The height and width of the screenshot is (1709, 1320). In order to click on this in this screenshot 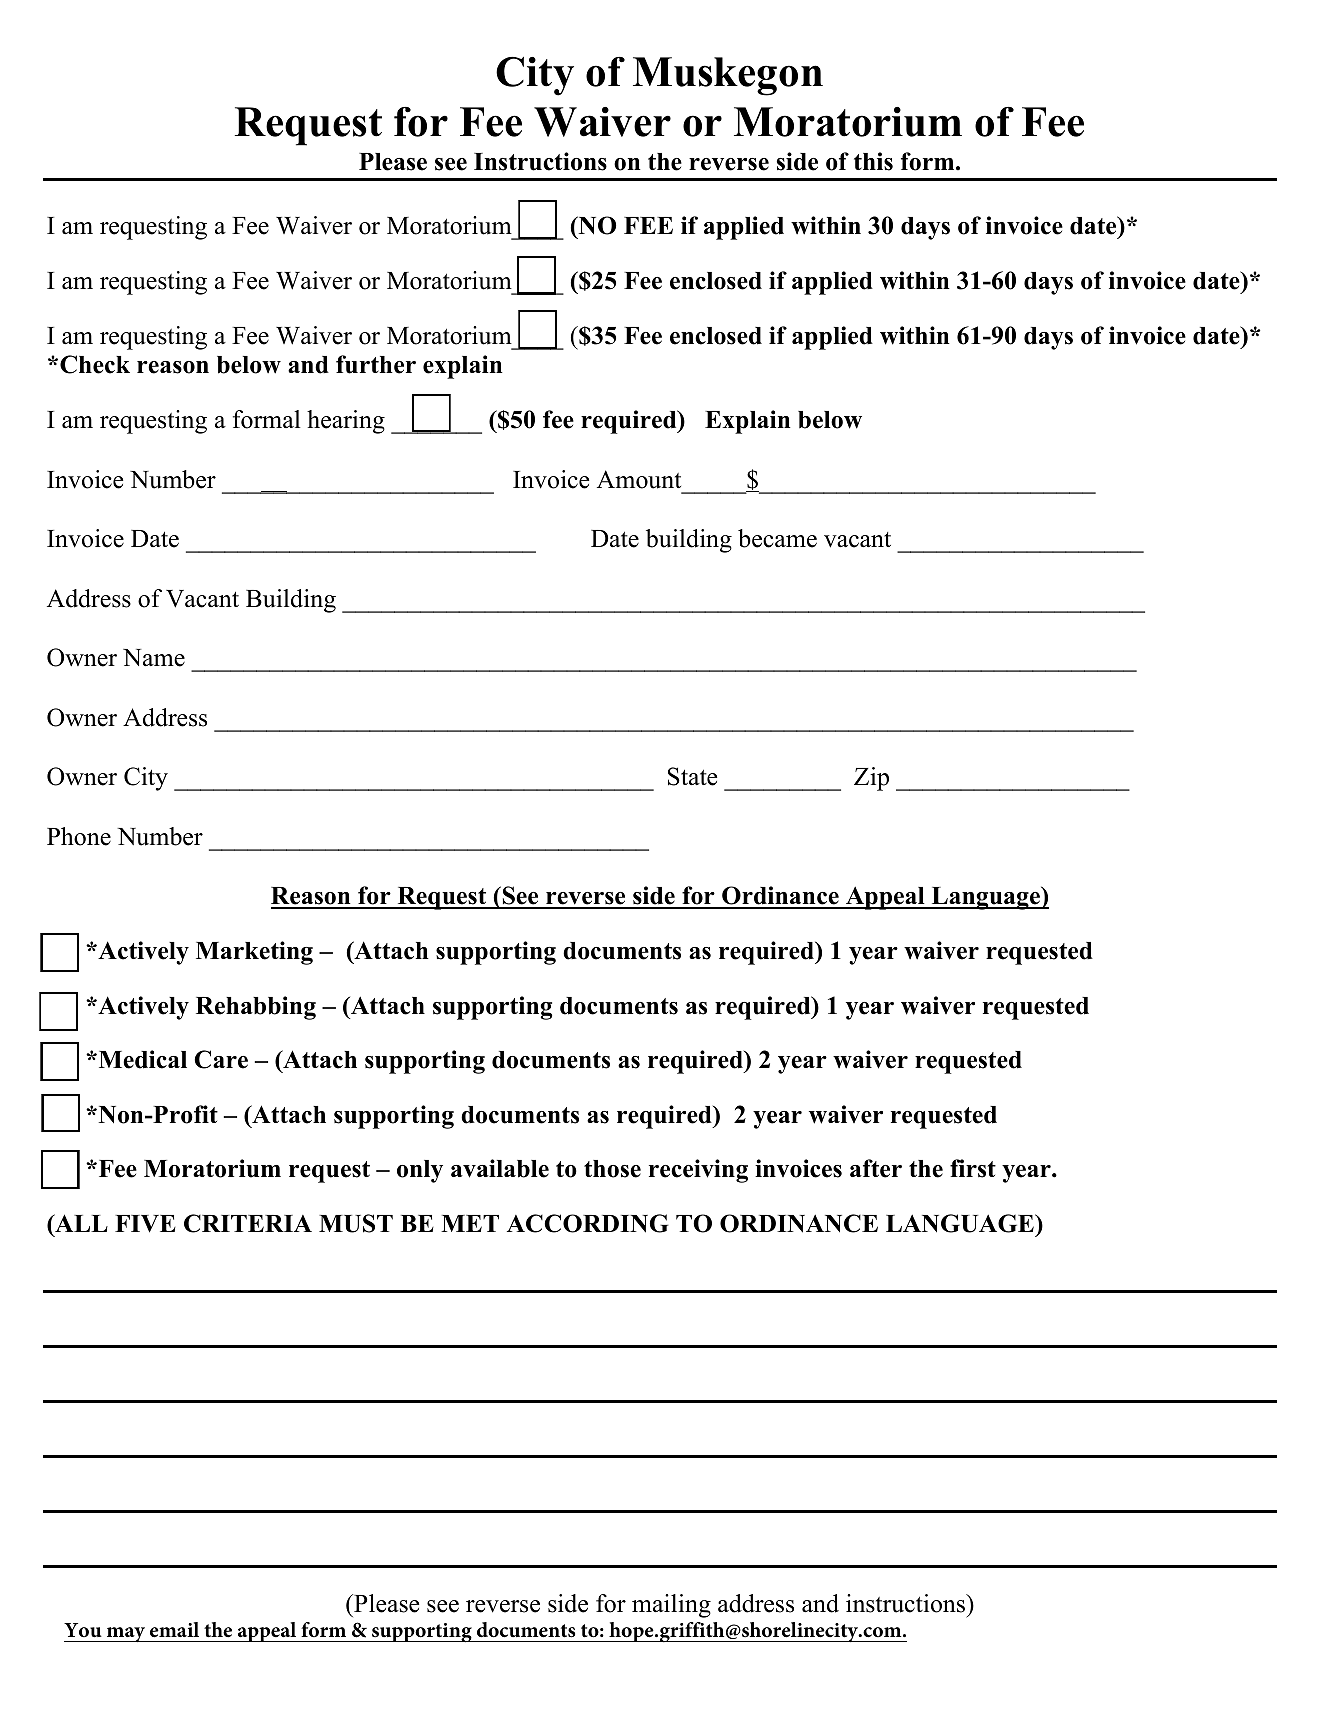, I will do `click(873, 161)`.
